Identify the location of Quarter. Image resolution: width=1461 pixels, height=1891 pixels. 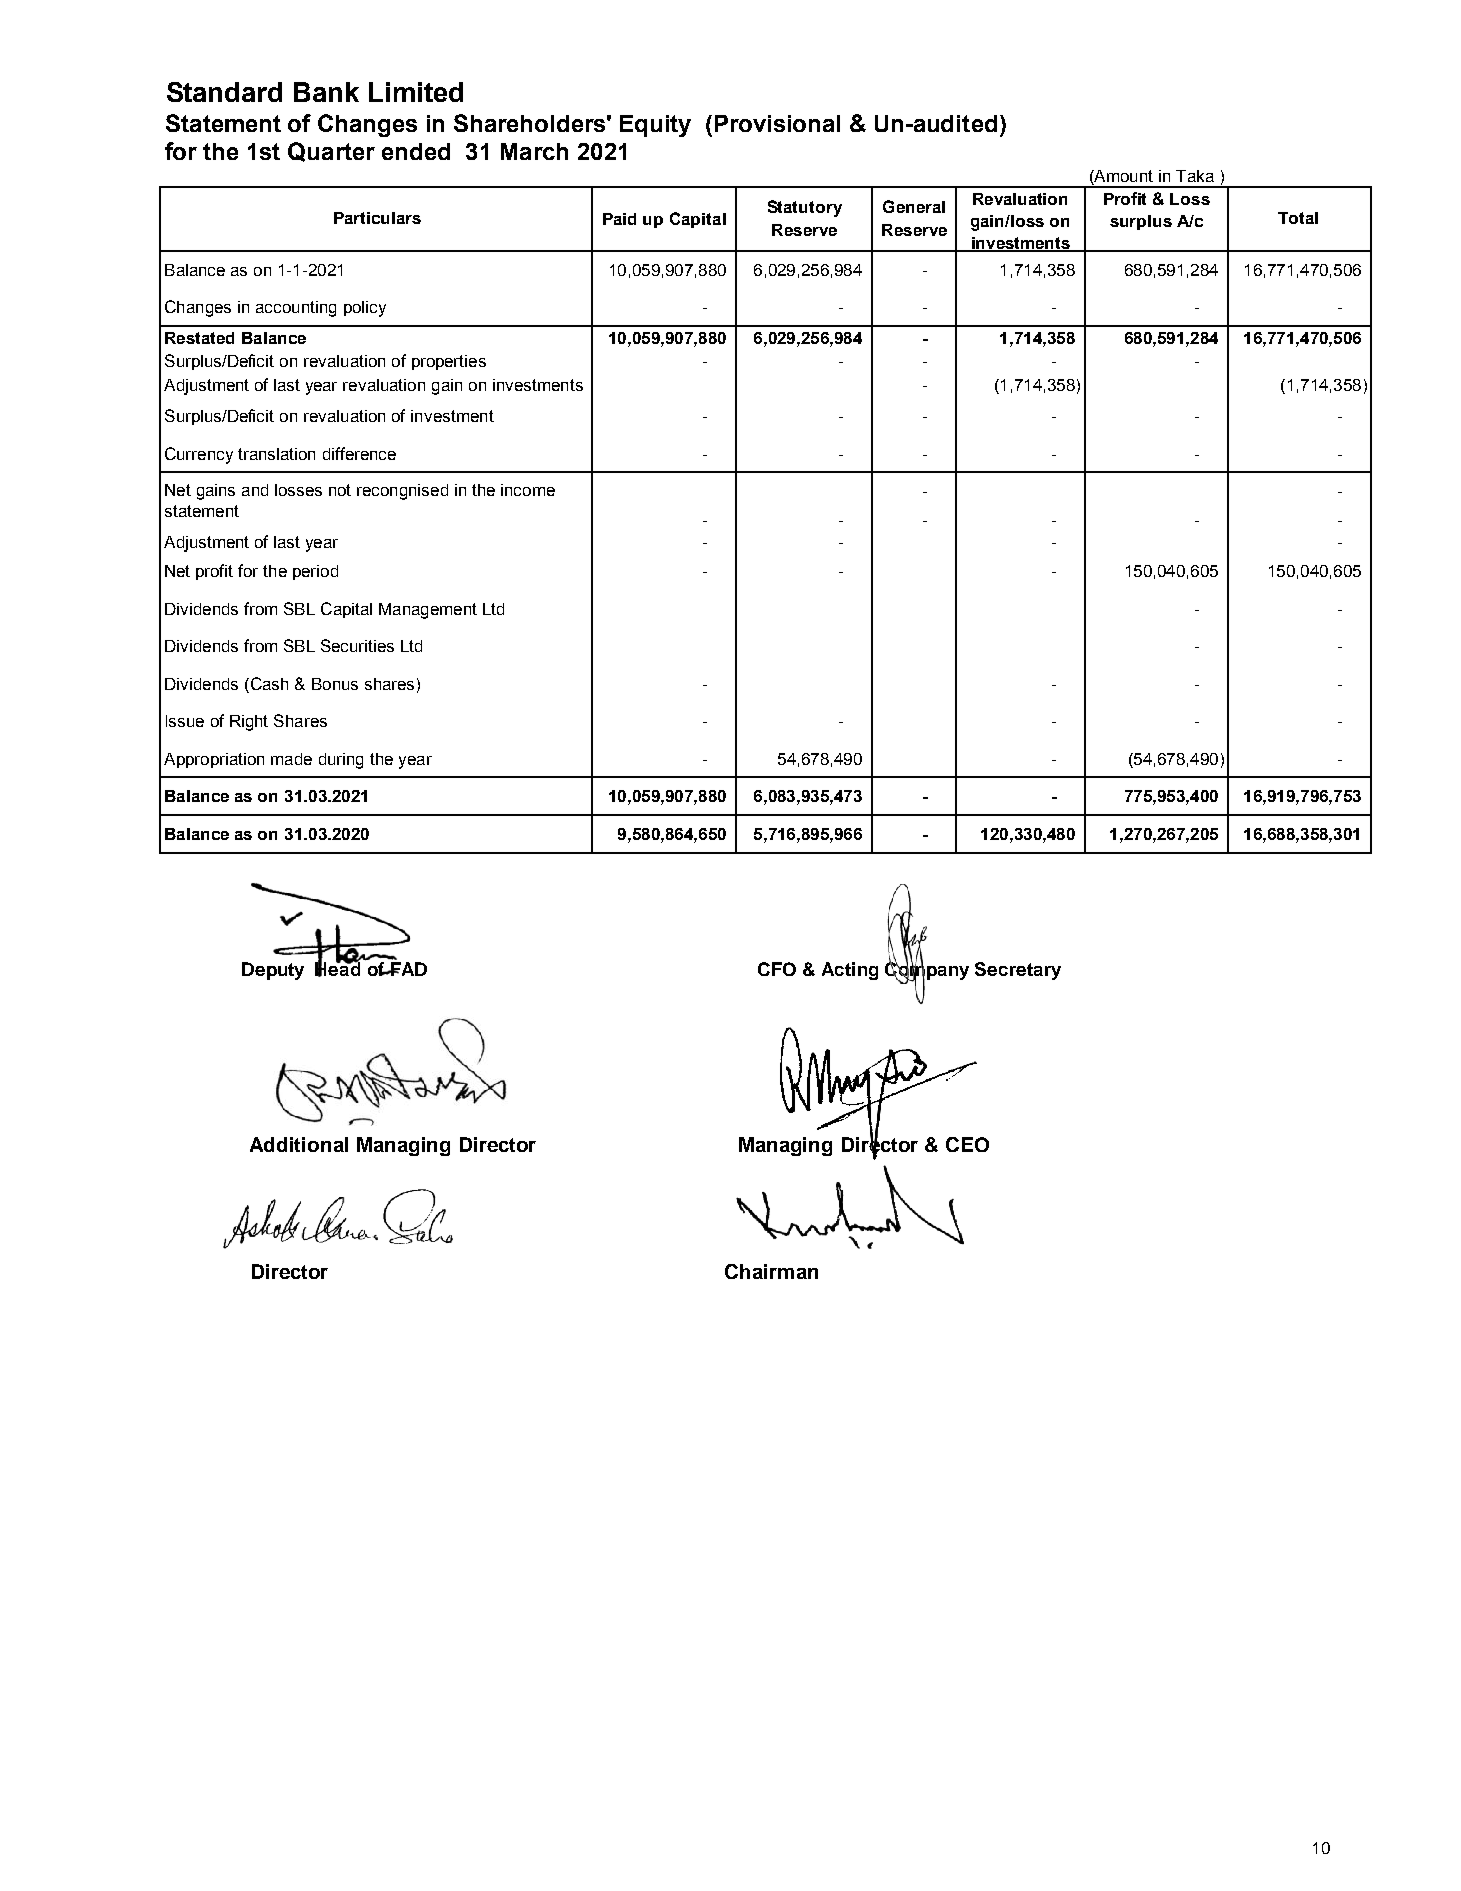
(331, 152).
